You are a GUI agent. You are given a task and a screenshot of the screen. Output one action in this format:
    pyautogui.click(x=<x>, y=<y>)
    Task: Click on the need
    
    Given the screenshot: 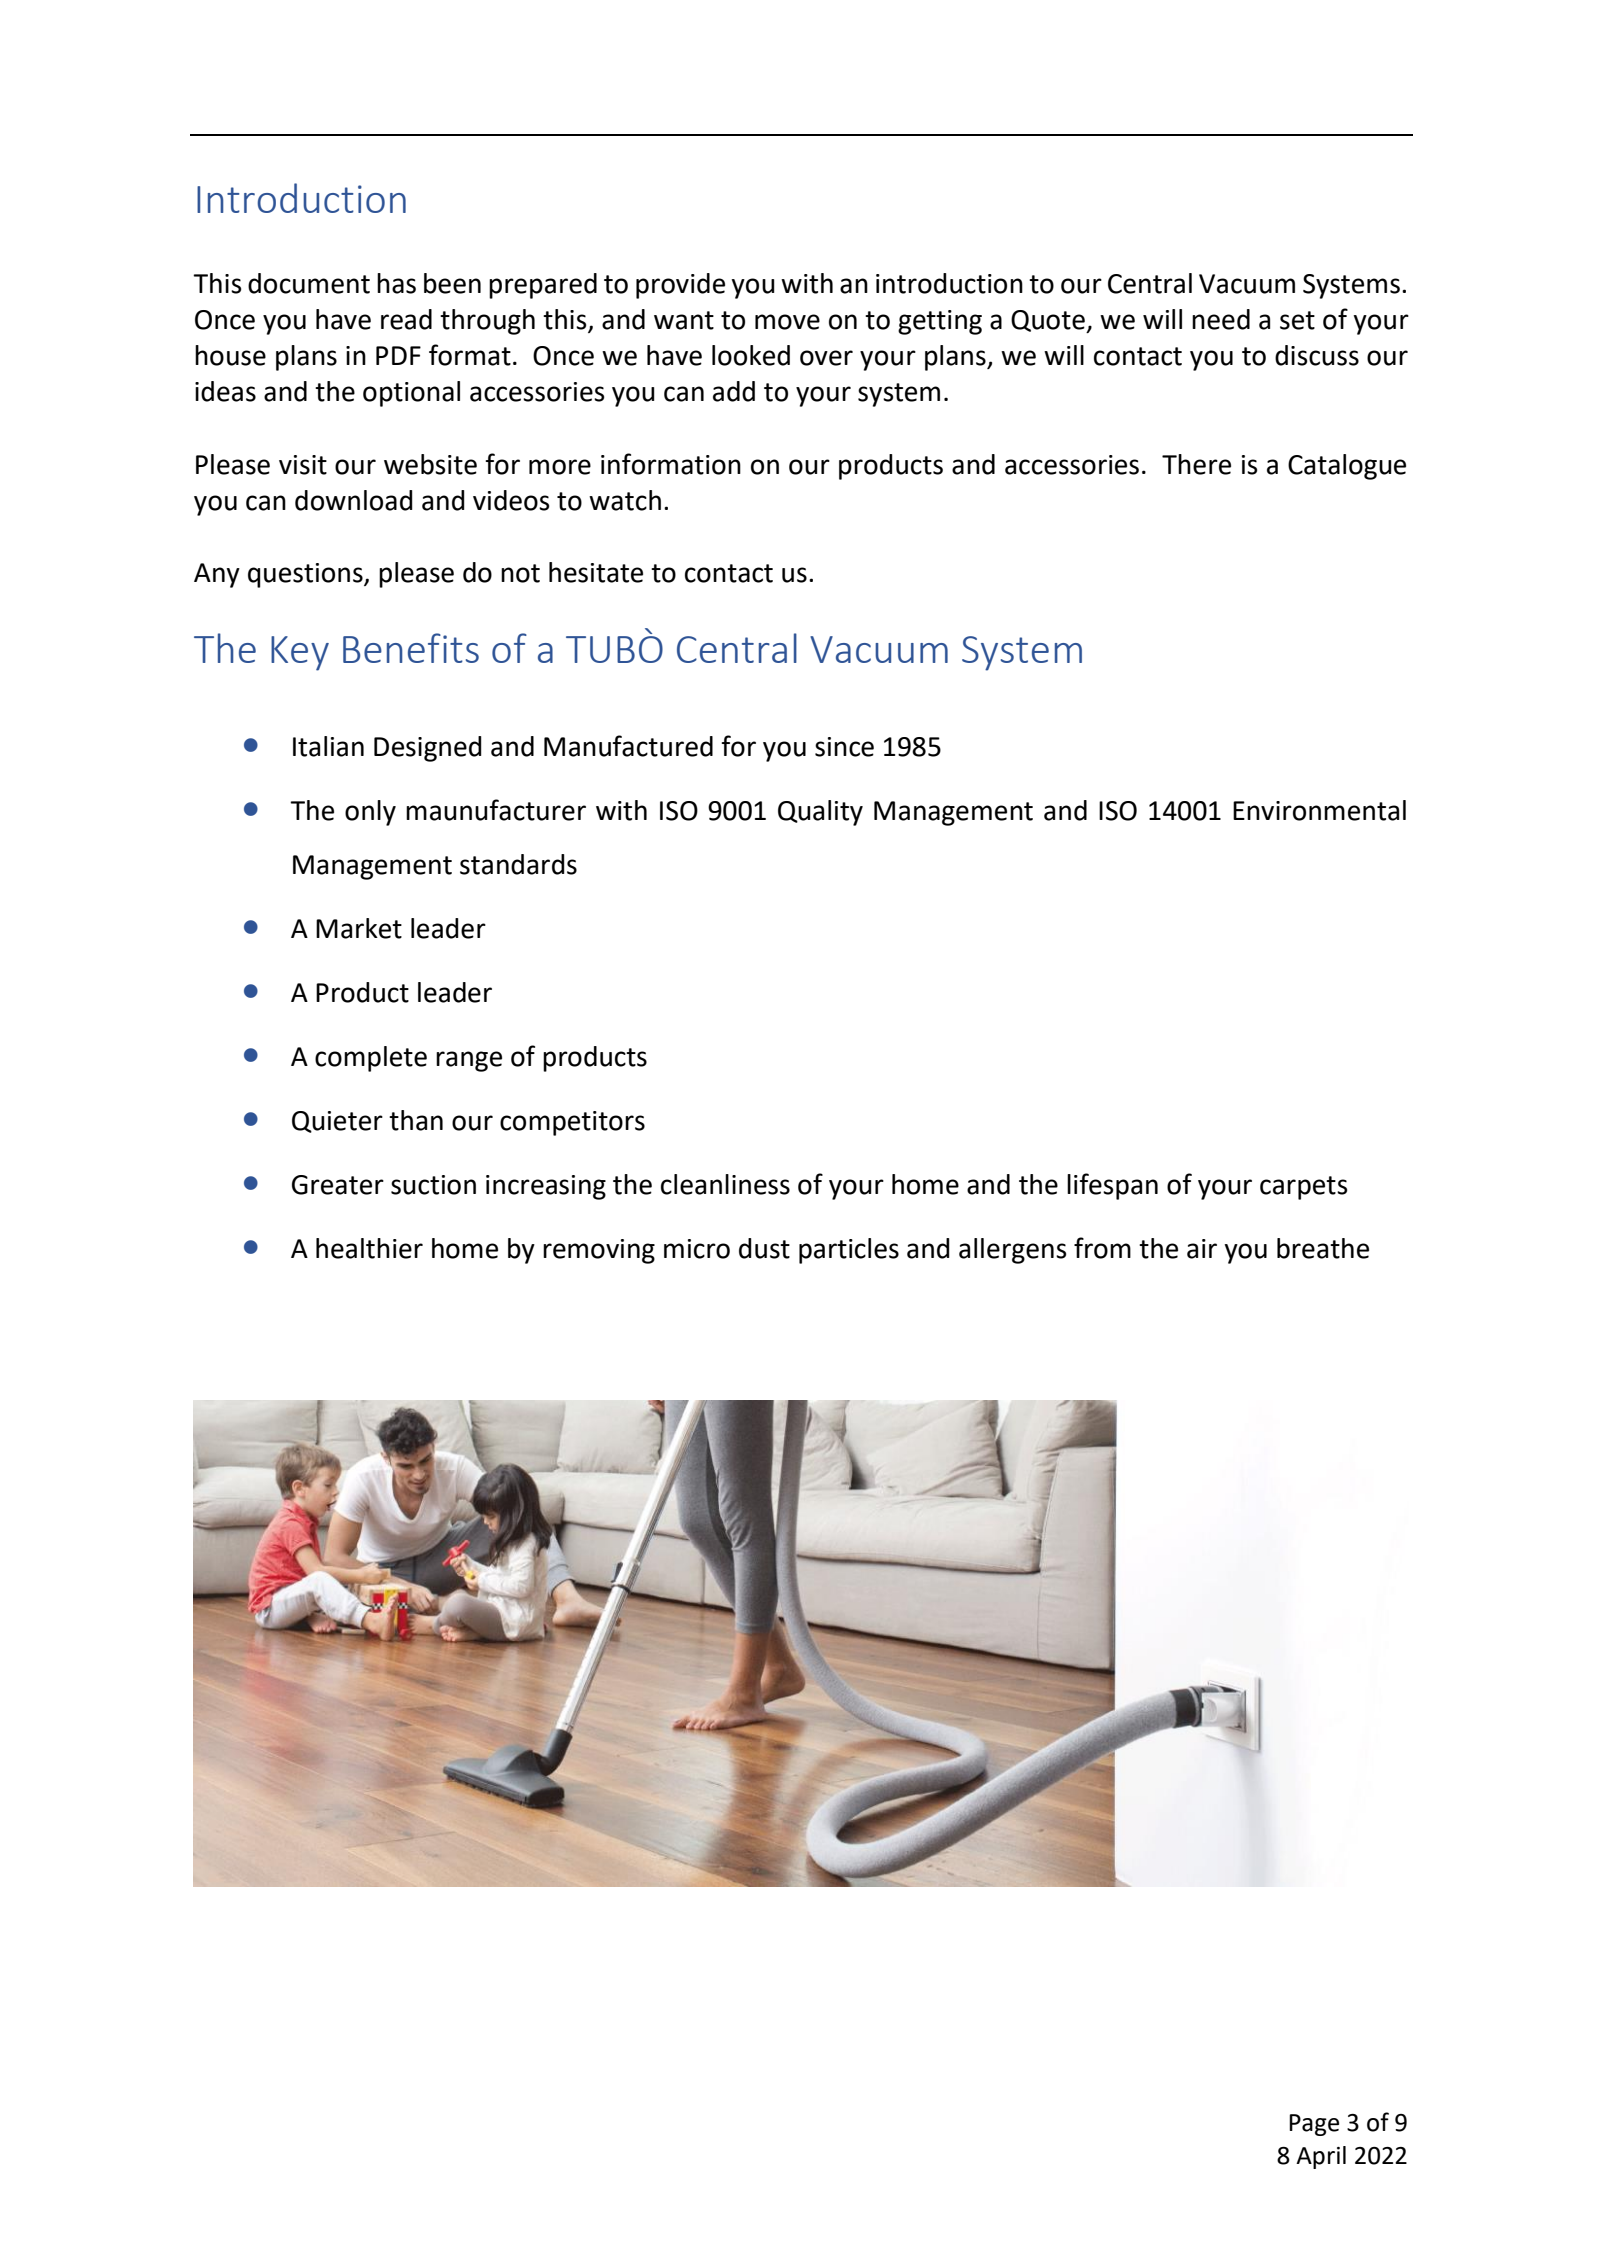 What is the action you would take?
    pyautogui.click(x=1221, y=319)
